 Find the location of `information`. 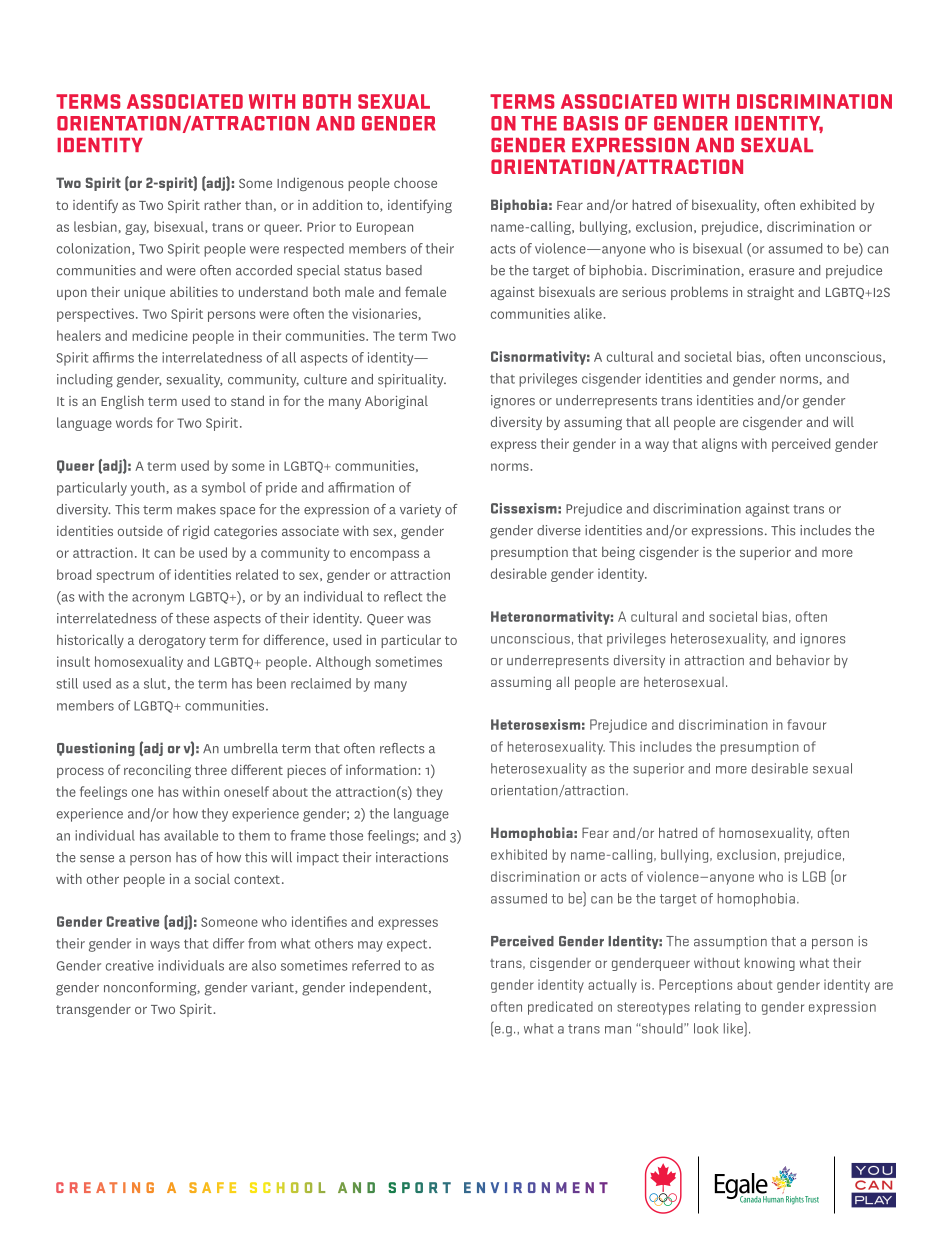

information is located at coordinates (382, 769).
